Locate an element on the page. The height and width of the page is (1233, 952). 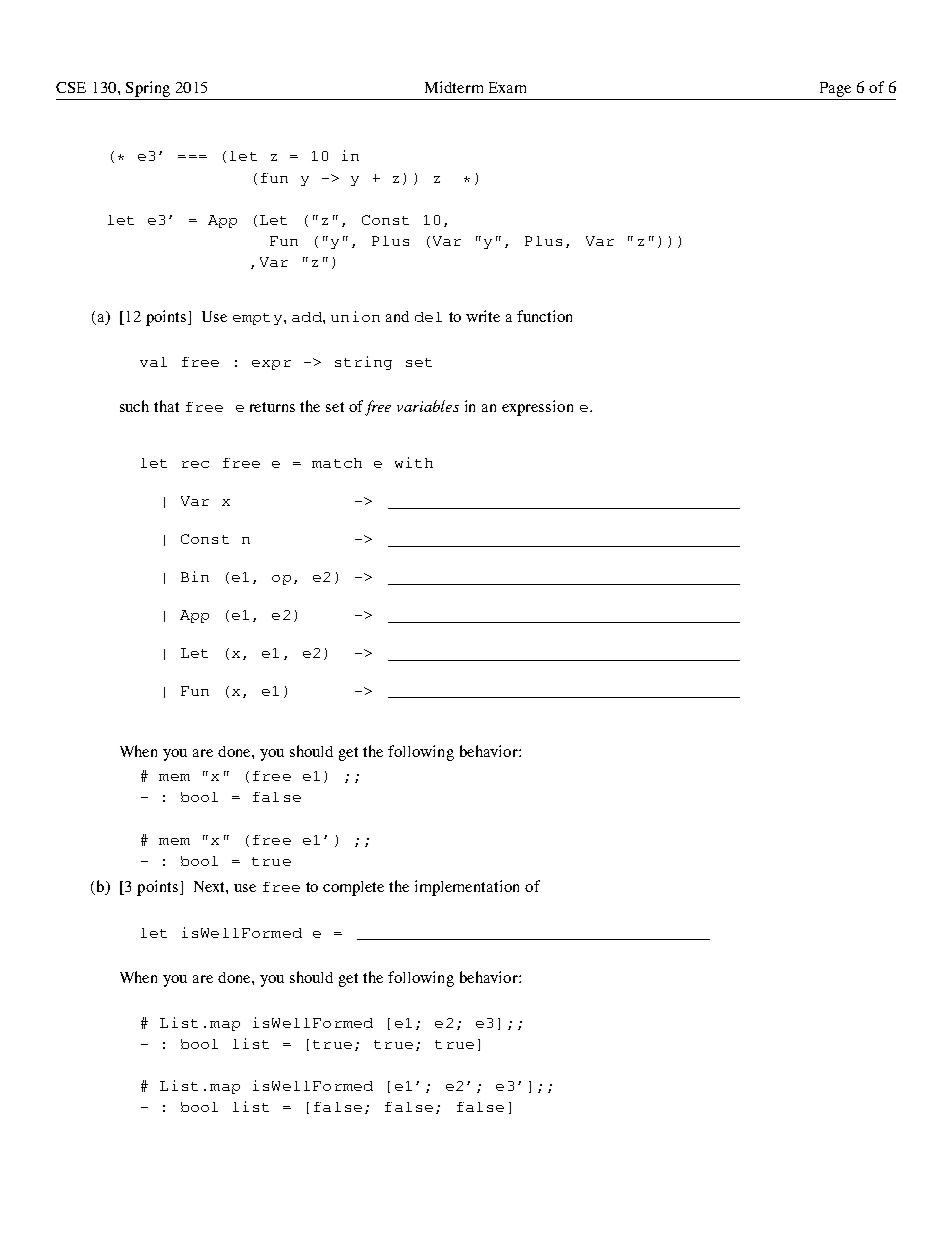
rec is located at coordinates (195, 464).
